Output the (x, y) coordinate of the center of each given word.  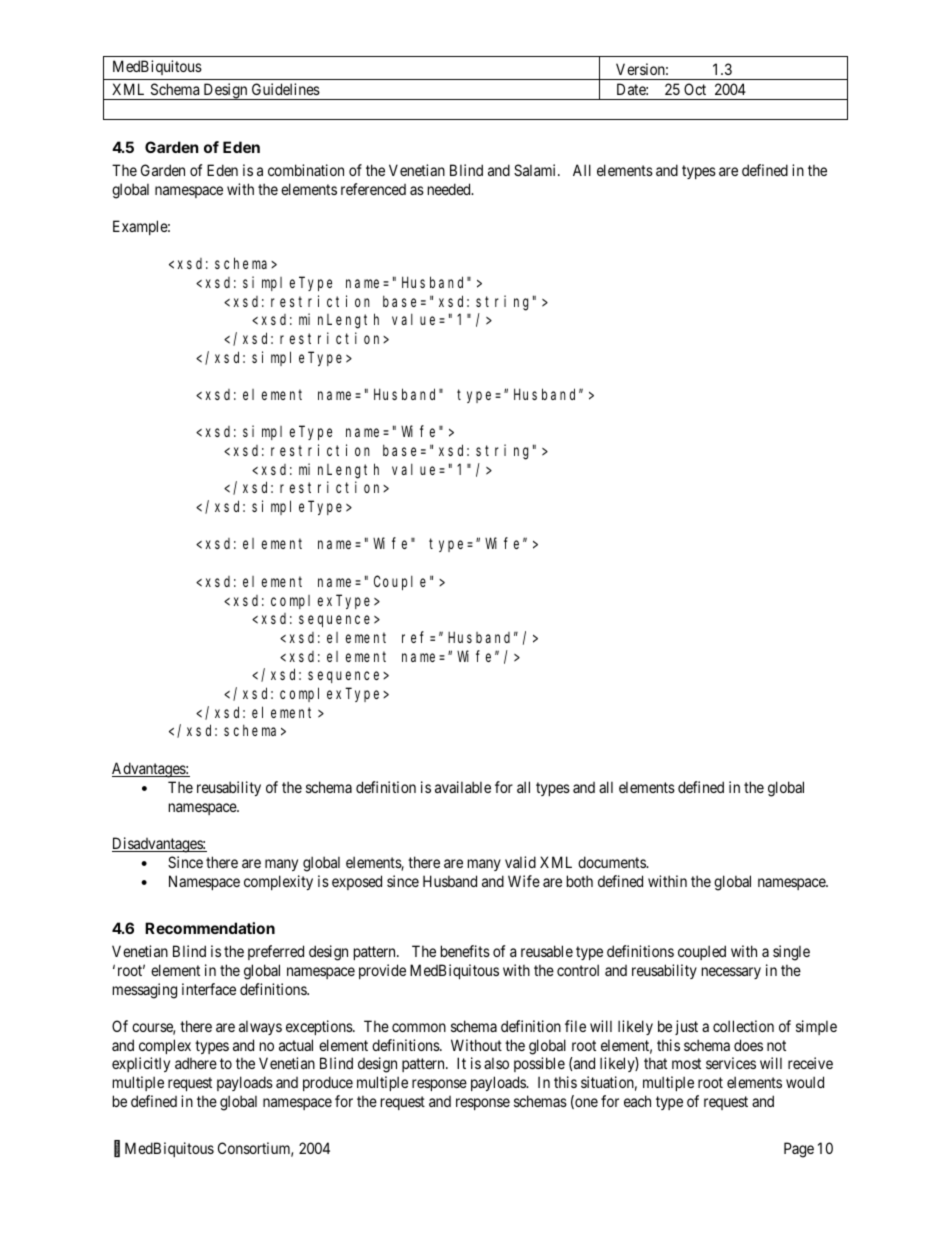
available (463, 787)
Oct (695, 89)
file (575, 1026)
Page (799, 1150)
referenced (373, 189)
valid (520, 862)
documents (612, 862)
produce (328, 1083)
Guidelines (286, 89)
